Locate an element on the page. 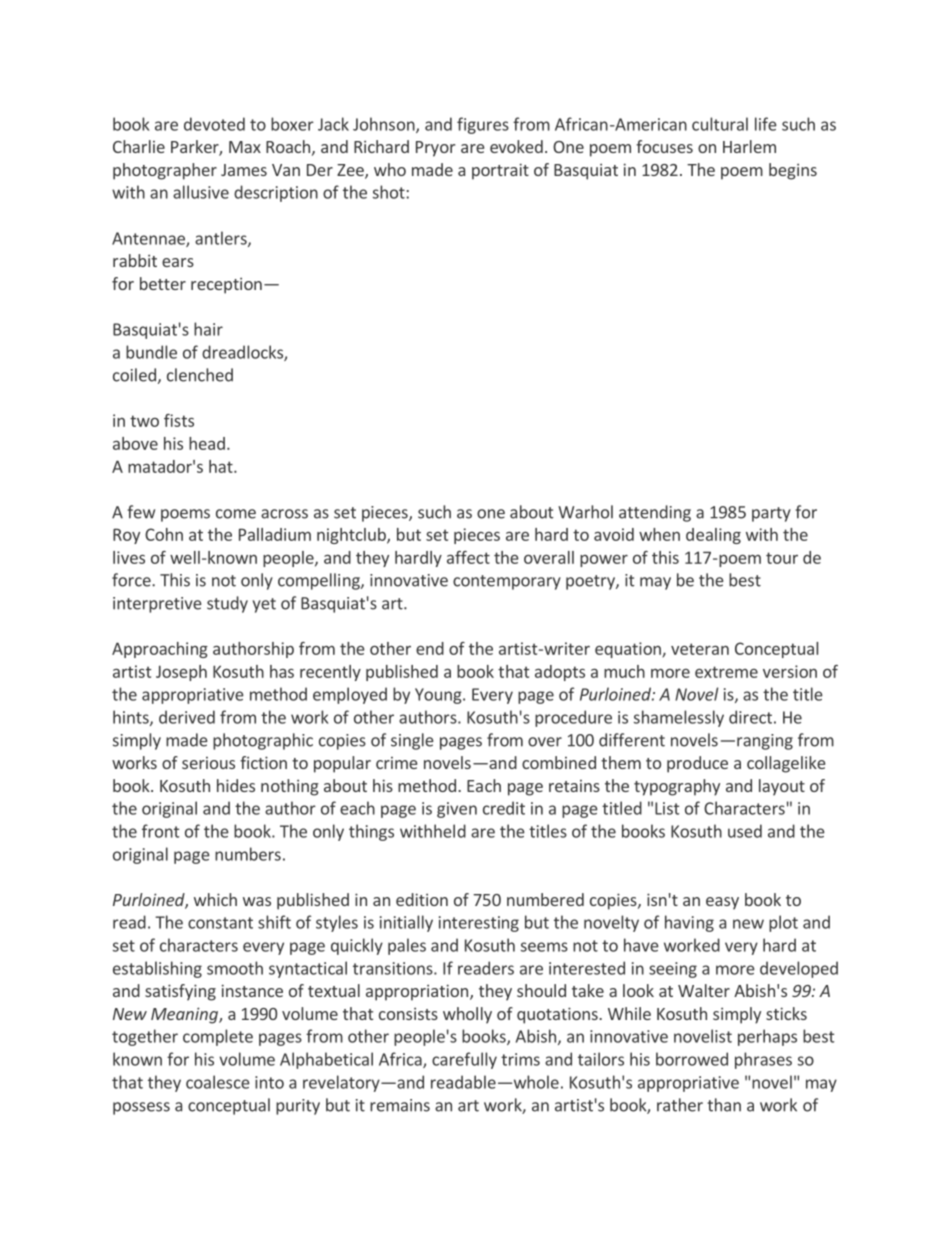 This document has height=1233, width=952. party is located at coordinates (771, 514).
